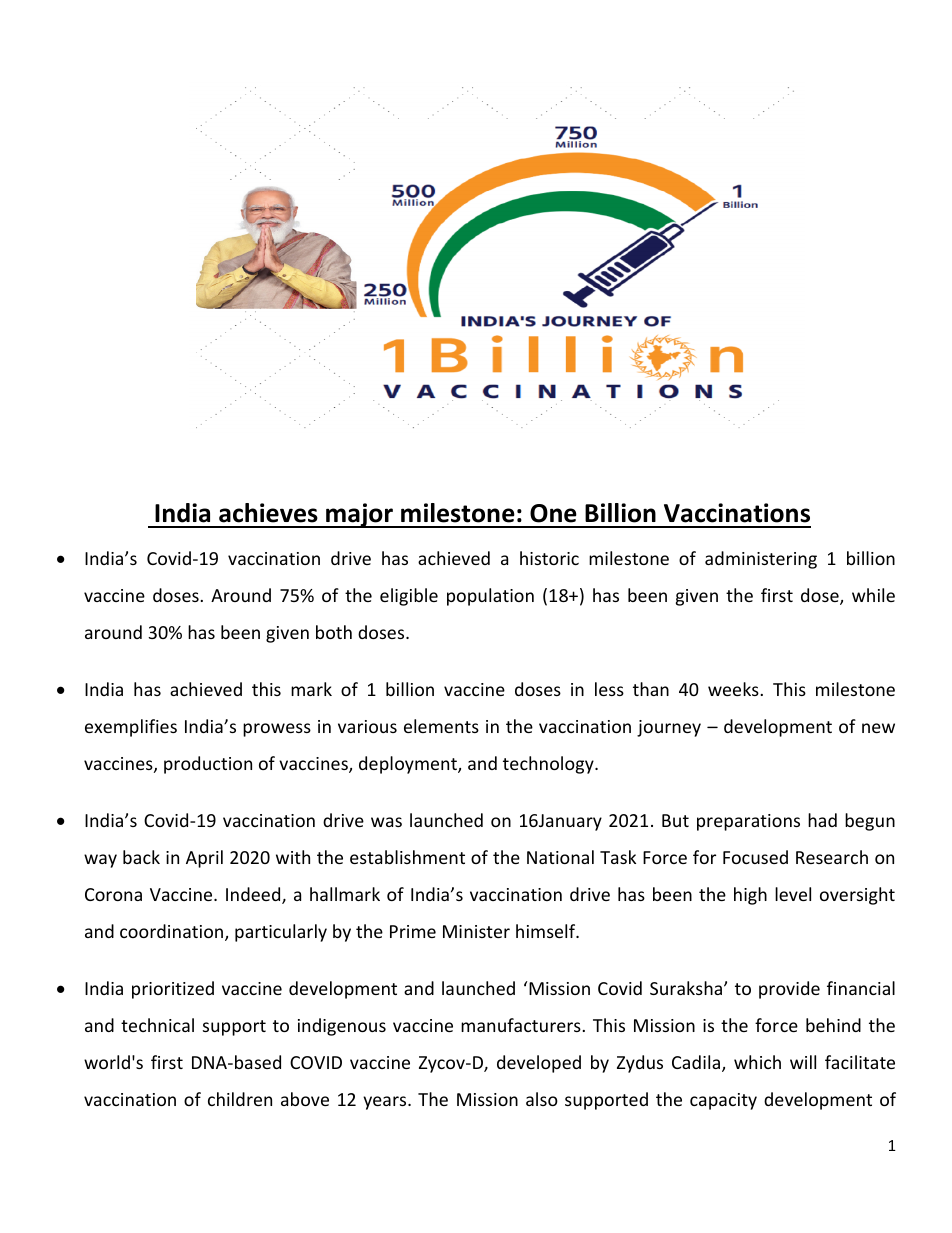 Image resolution: width=952 pixels, height=1233 pixels. What do you see at coordinates (386, 822) in the image?
I see `was` at bounding box center [386, 822].
